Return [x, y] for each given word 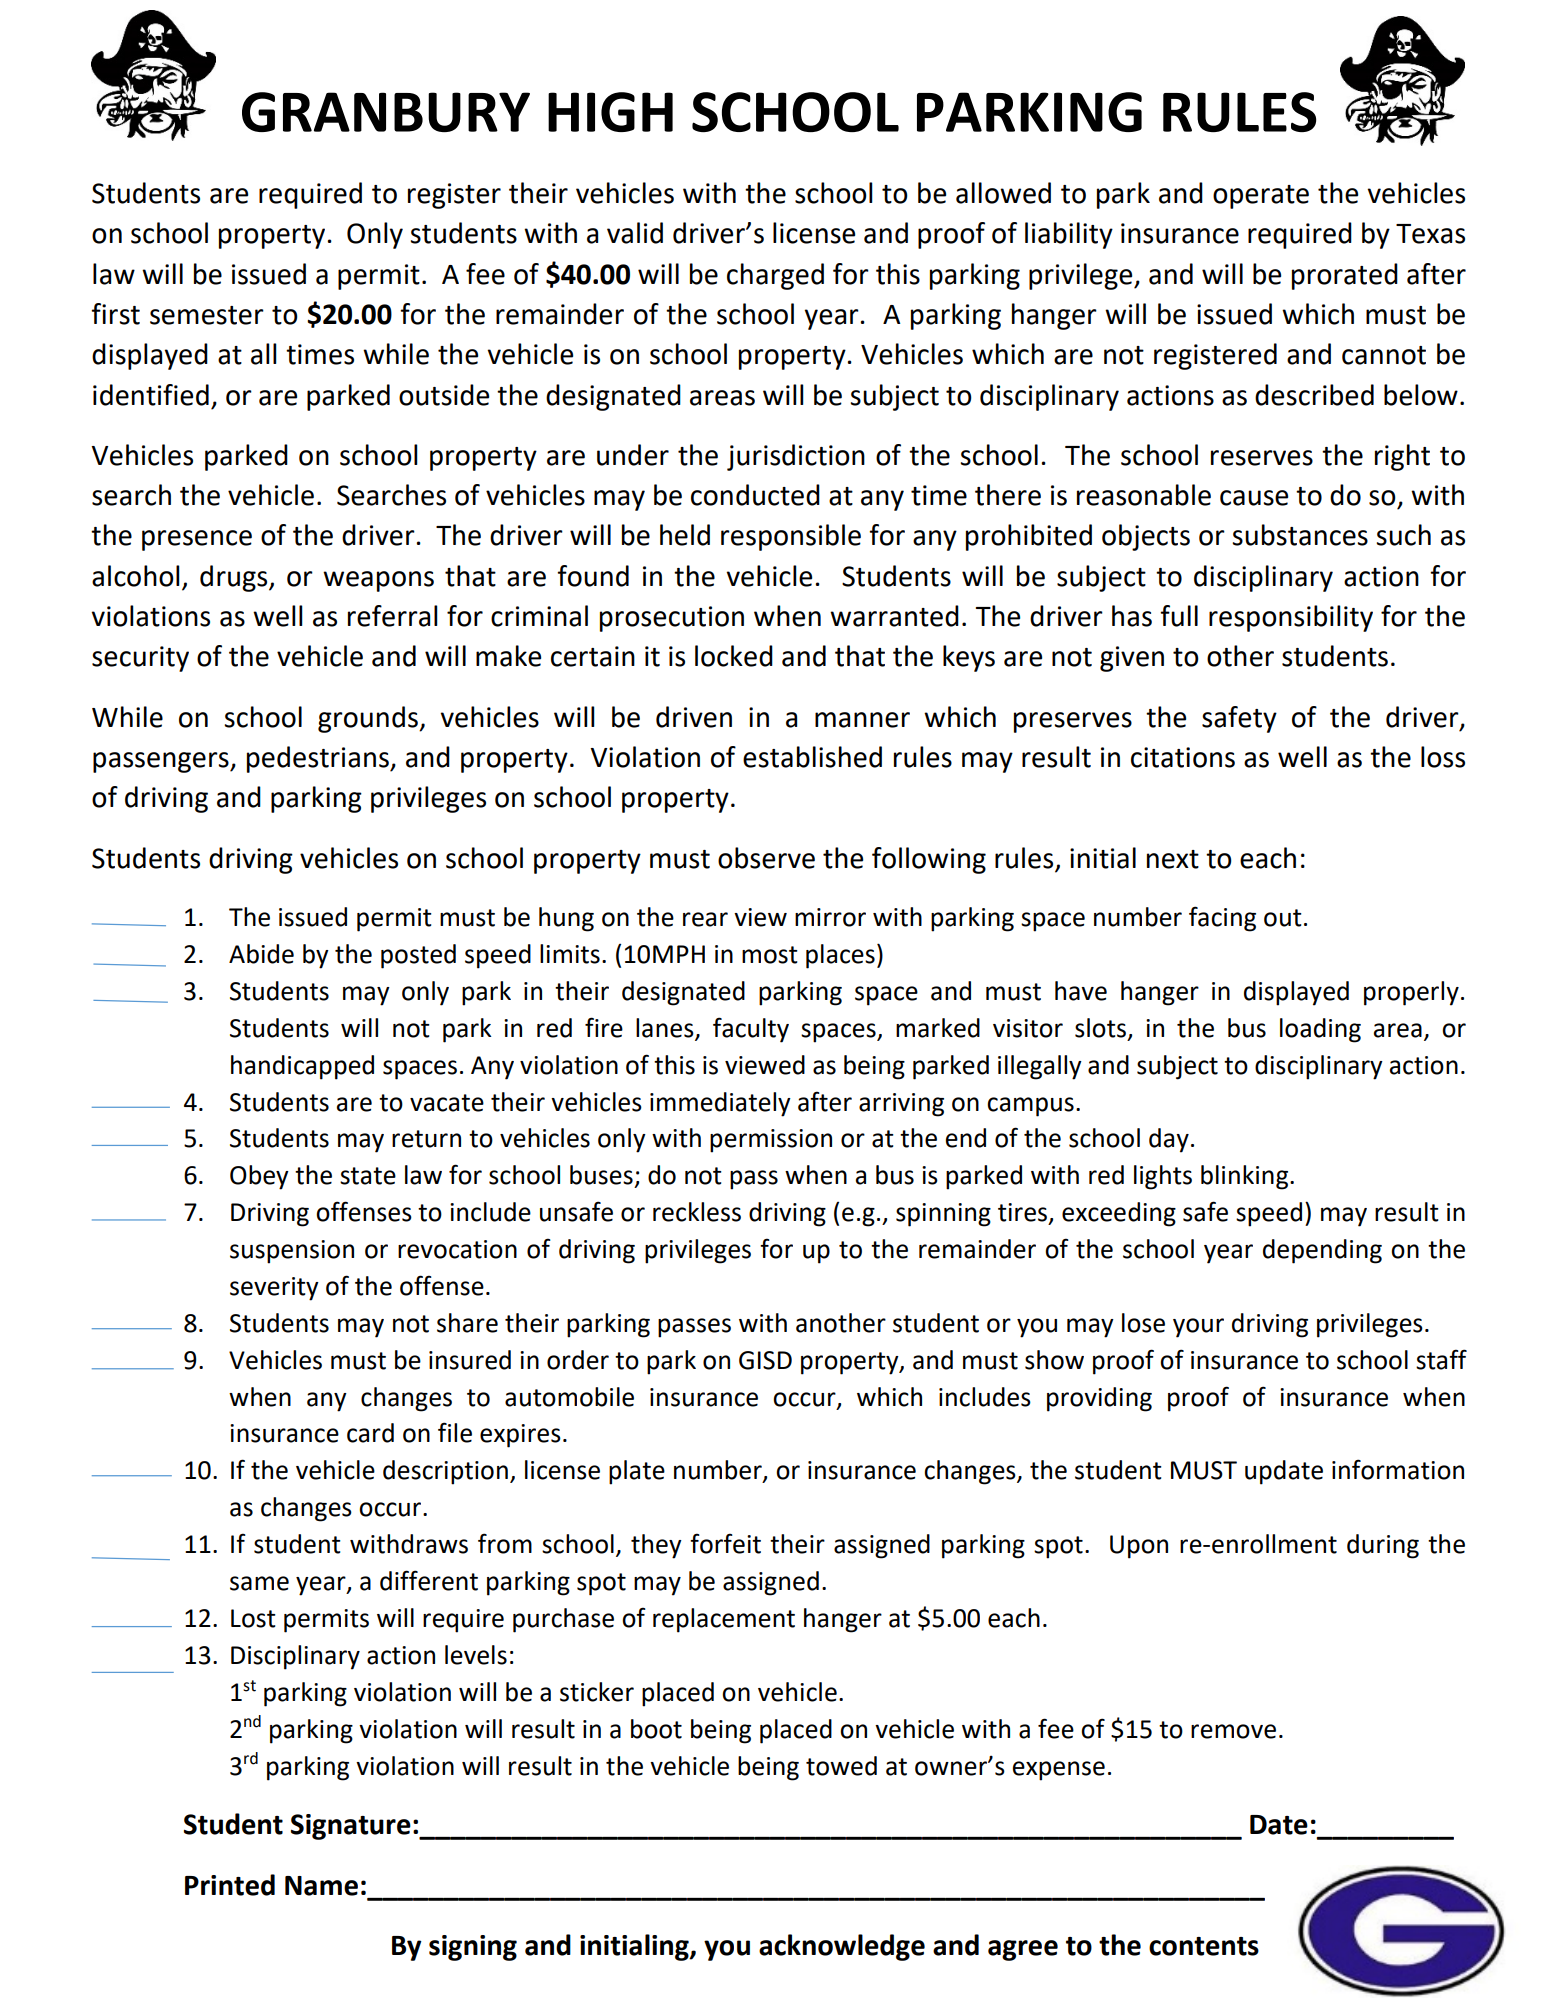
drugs [235, 578]
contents [1204, 1946]
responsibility [1291, 618]
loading [1320, 1030]
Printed [230, 1885]
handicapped [302, 1067]
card [370, 1433]
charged [775, 276]
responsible [791, 537]
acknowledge [842, 1947]
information [1398, 1469]
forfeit [725, 1543]
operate [1261, 197]
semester [207, 315]
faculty [751, 1030]
